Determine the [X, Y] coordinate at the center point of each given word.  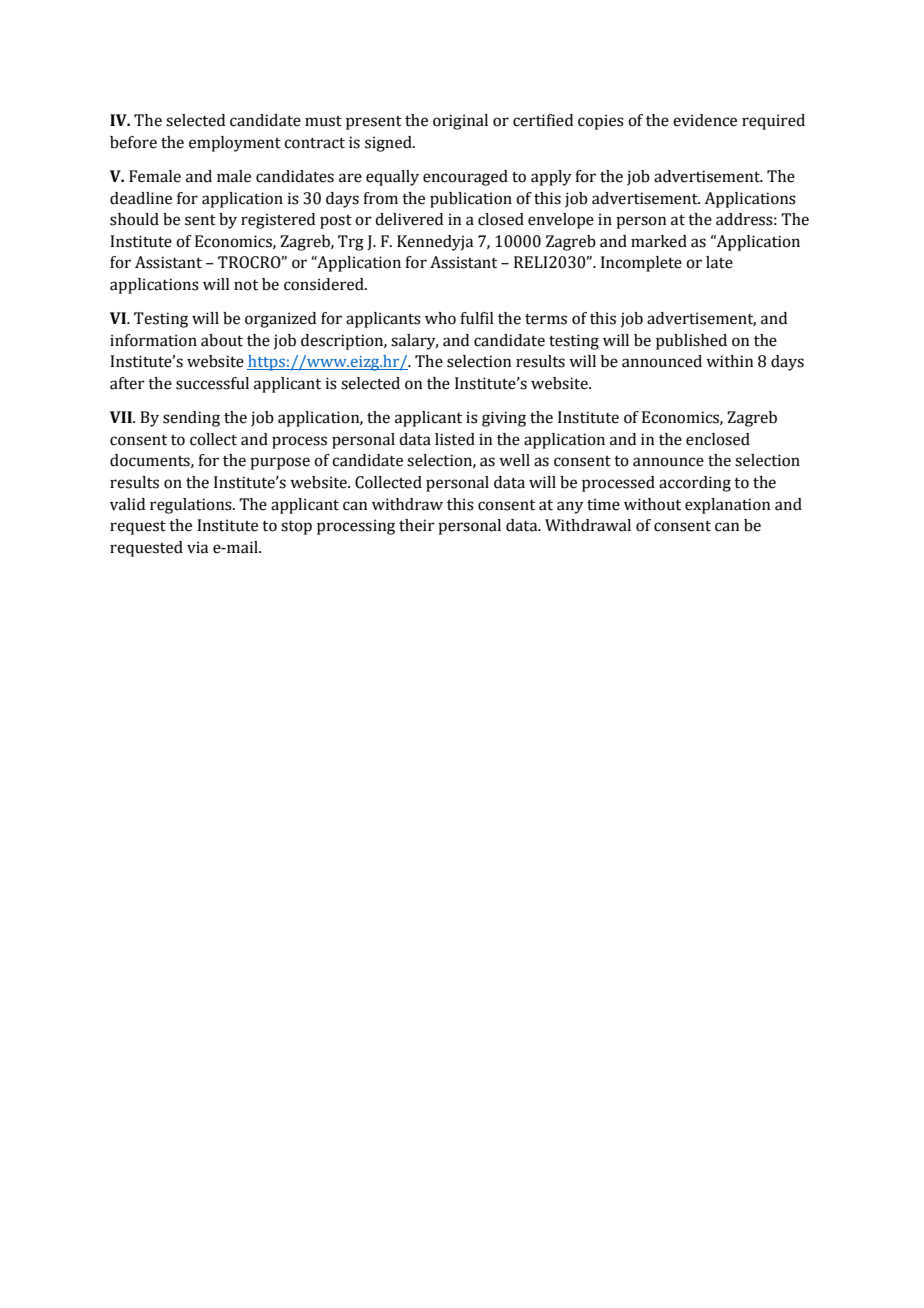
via [197, 547]
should [134, 219]
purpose [280, 463]
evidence [705, 120]
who [440, 318]
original [460, 122]
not [246, 285]
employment [235, 144]
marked [659, 241]
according [695, 484]
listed [455, 439]
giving [504, 419]
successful [212, 383]
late [719, 262]
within [729, 361]
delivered [409, 219]
